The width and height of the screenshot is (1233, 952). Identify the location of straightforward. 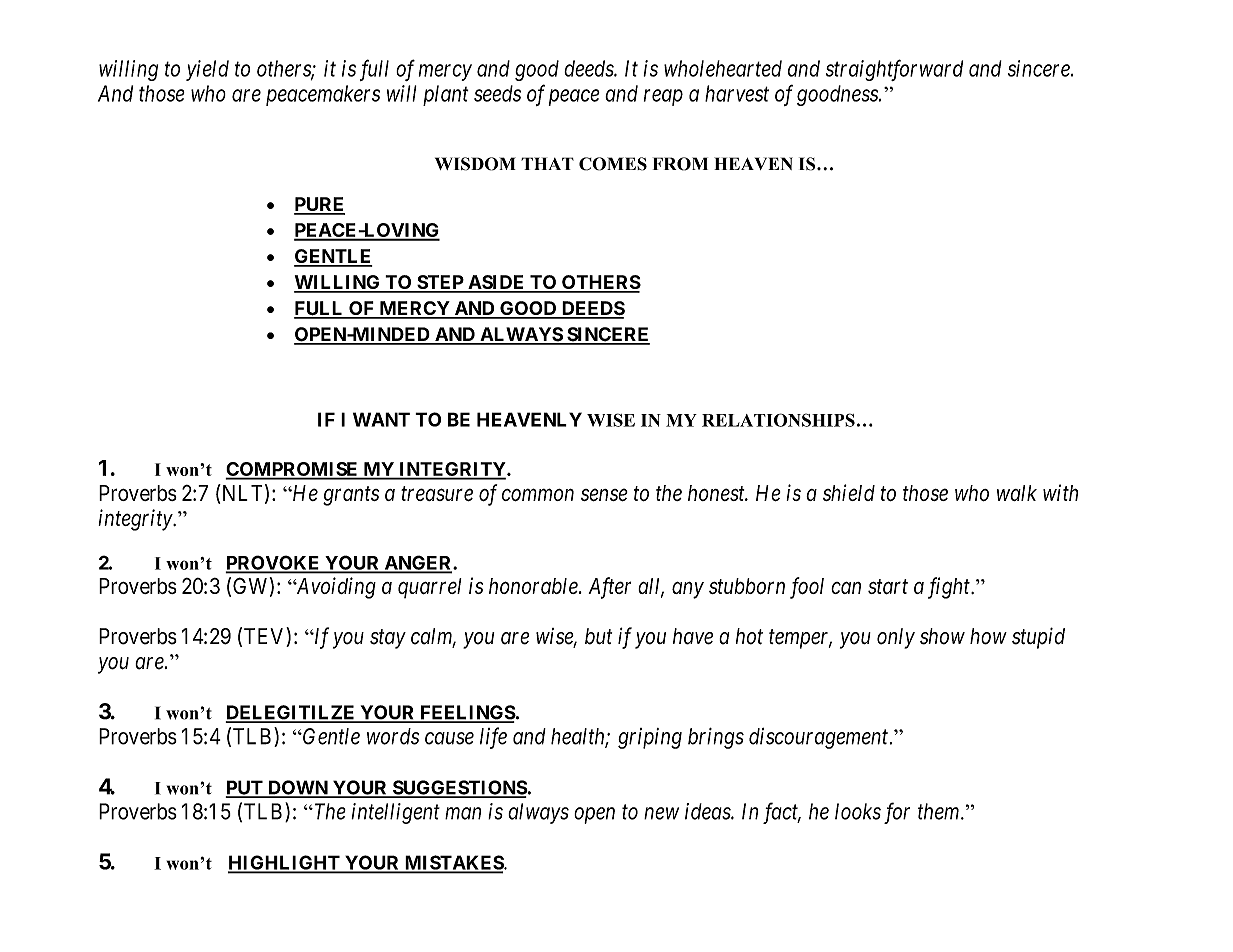
(894, 70).
